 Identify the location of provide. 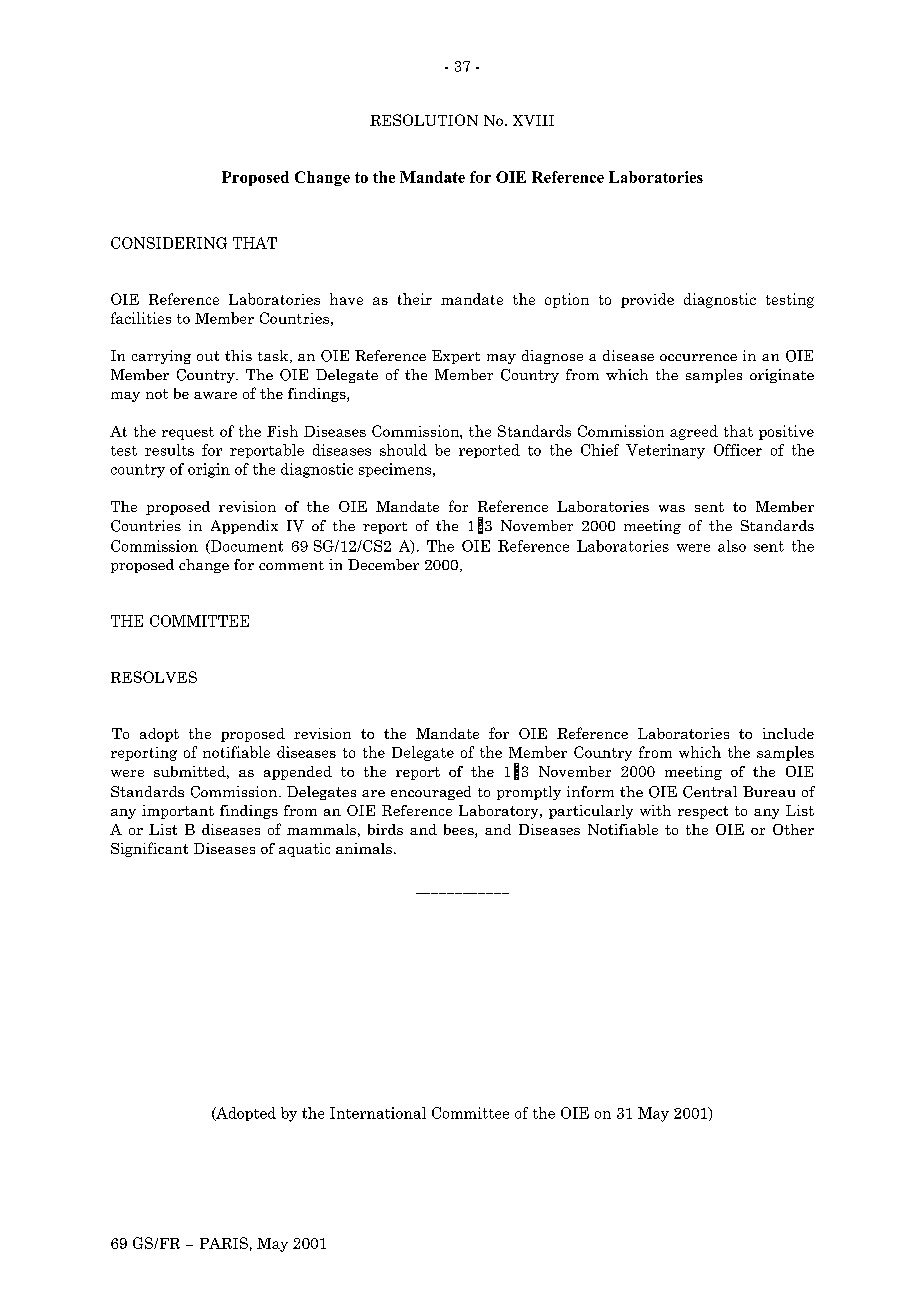
(647, 300).
